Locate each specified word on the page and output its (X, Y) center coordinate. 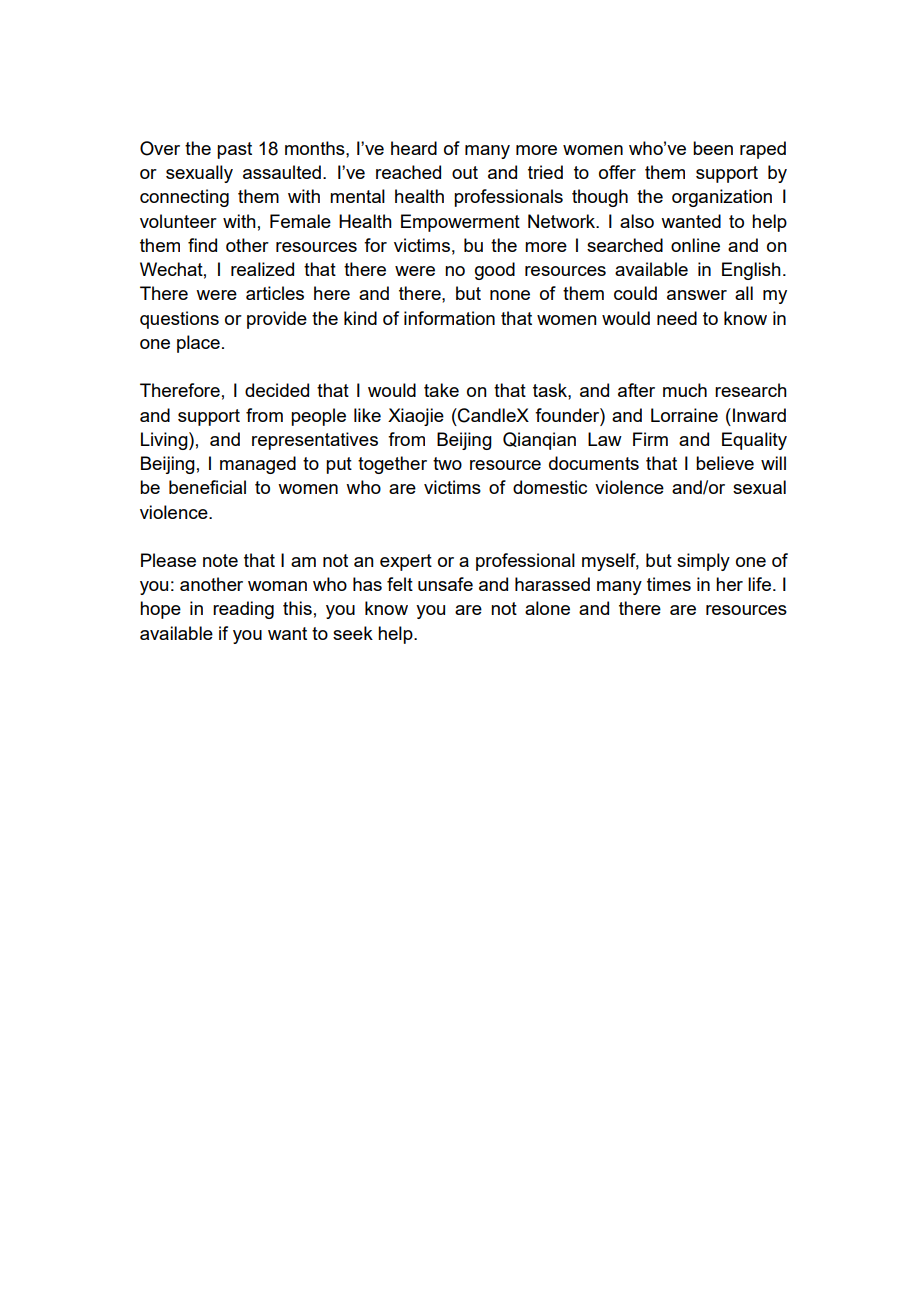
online (695, 245)
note (220, 560)
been (713, 148)
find (202, 245)
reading (243, 610)
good (495, 271)
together (392, 465)
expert (406, 562)
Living (165, 441)
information (449, 318)
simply (703, 562)
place (198, 344)
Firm (650, 439)
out (465, 172)
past (234, 150)
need (677, 318)
